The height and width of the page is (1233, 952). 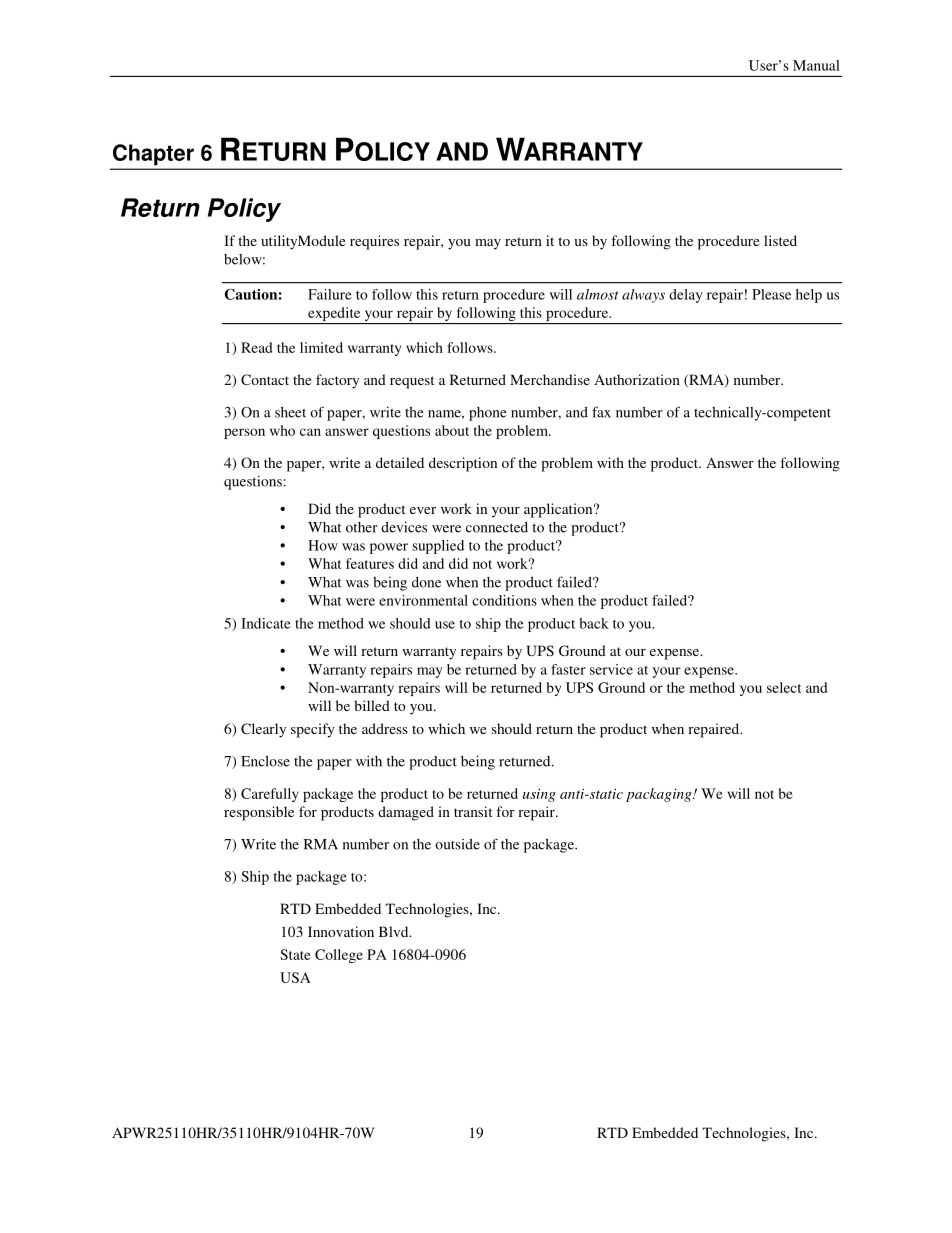 What do you see at coordinates (488, 414) in the page?
I see `phone` at bounding box center [488, 414].
